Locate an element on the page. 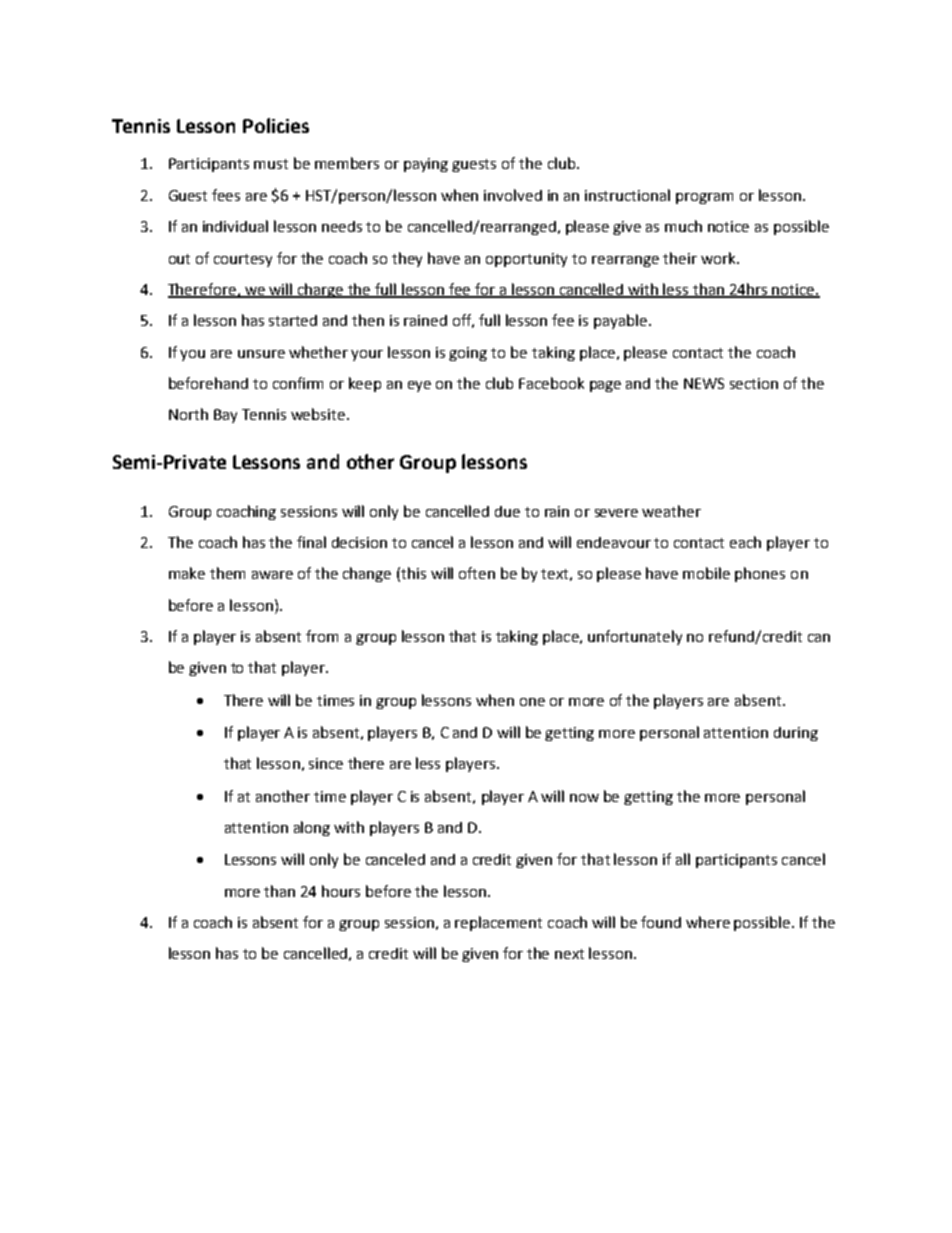 The height and width of the document is (1233, 952). aware is located at coordinates (272, 575).
